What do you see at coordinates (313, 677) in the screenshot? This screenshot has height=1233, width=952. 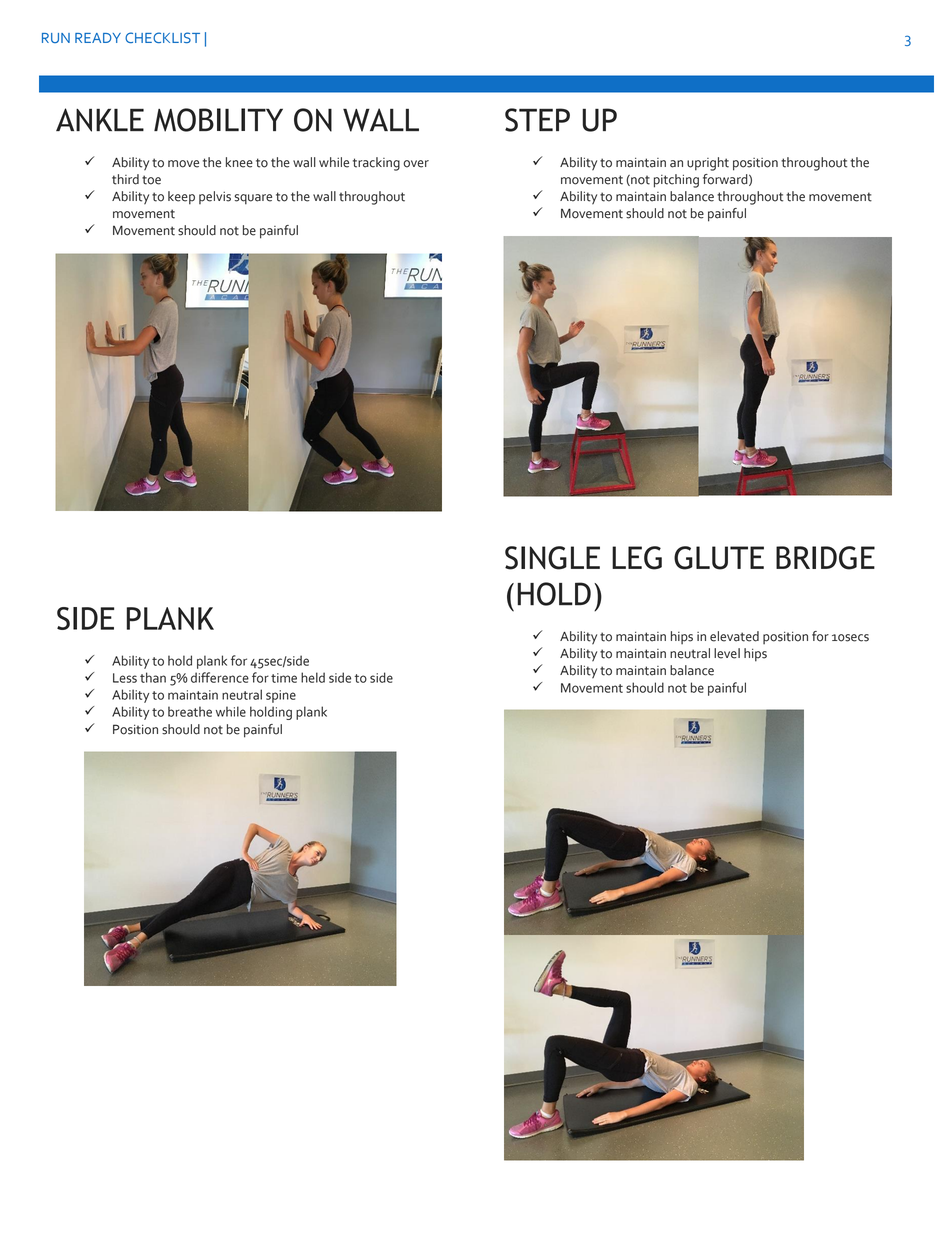 I see `held` at bounding box center [313, 677].
